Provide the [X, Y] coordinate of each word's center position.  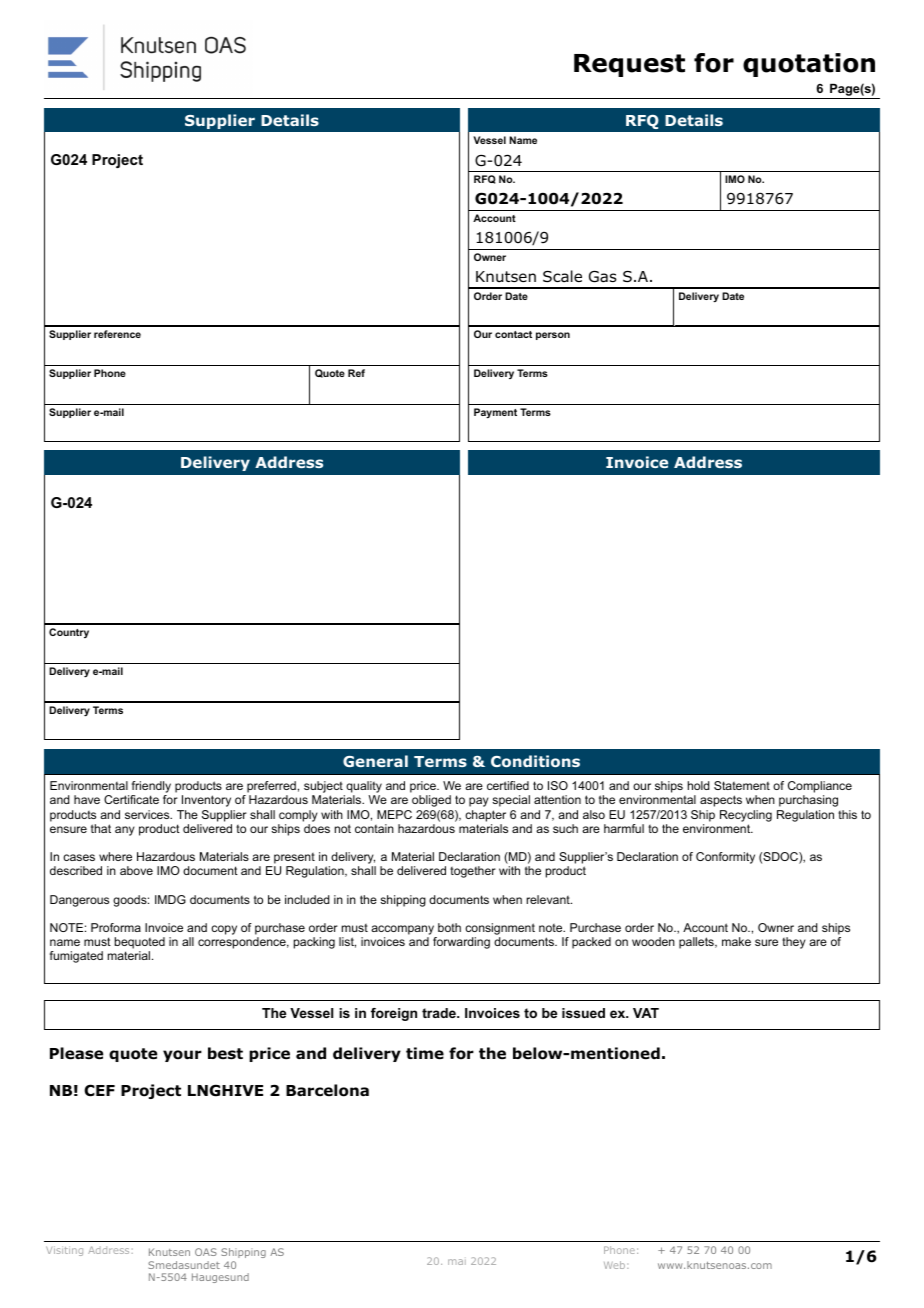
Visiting [64, 1251]
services [148, 814]
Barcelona [327, 1090]
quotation [809, 65]
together [473, 872]
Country [69, 633]
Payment [495, 413]
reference [117, 334]
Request [629, 65]
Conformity [725, 858]
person [553, 336]
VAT [646, 1013]
